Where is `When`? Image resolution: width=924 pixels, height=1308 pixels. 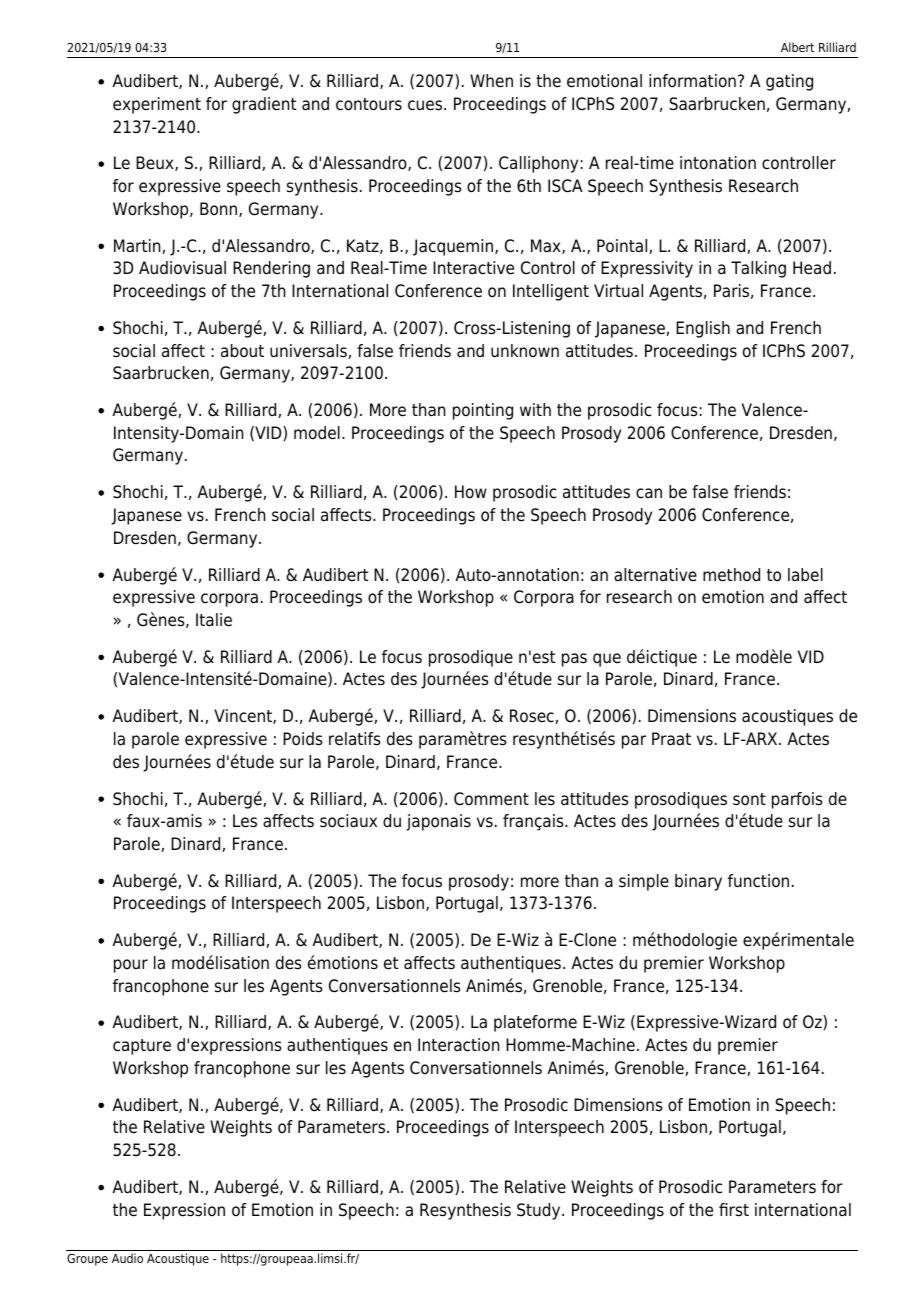 When is located at coordinates (491, 81).
